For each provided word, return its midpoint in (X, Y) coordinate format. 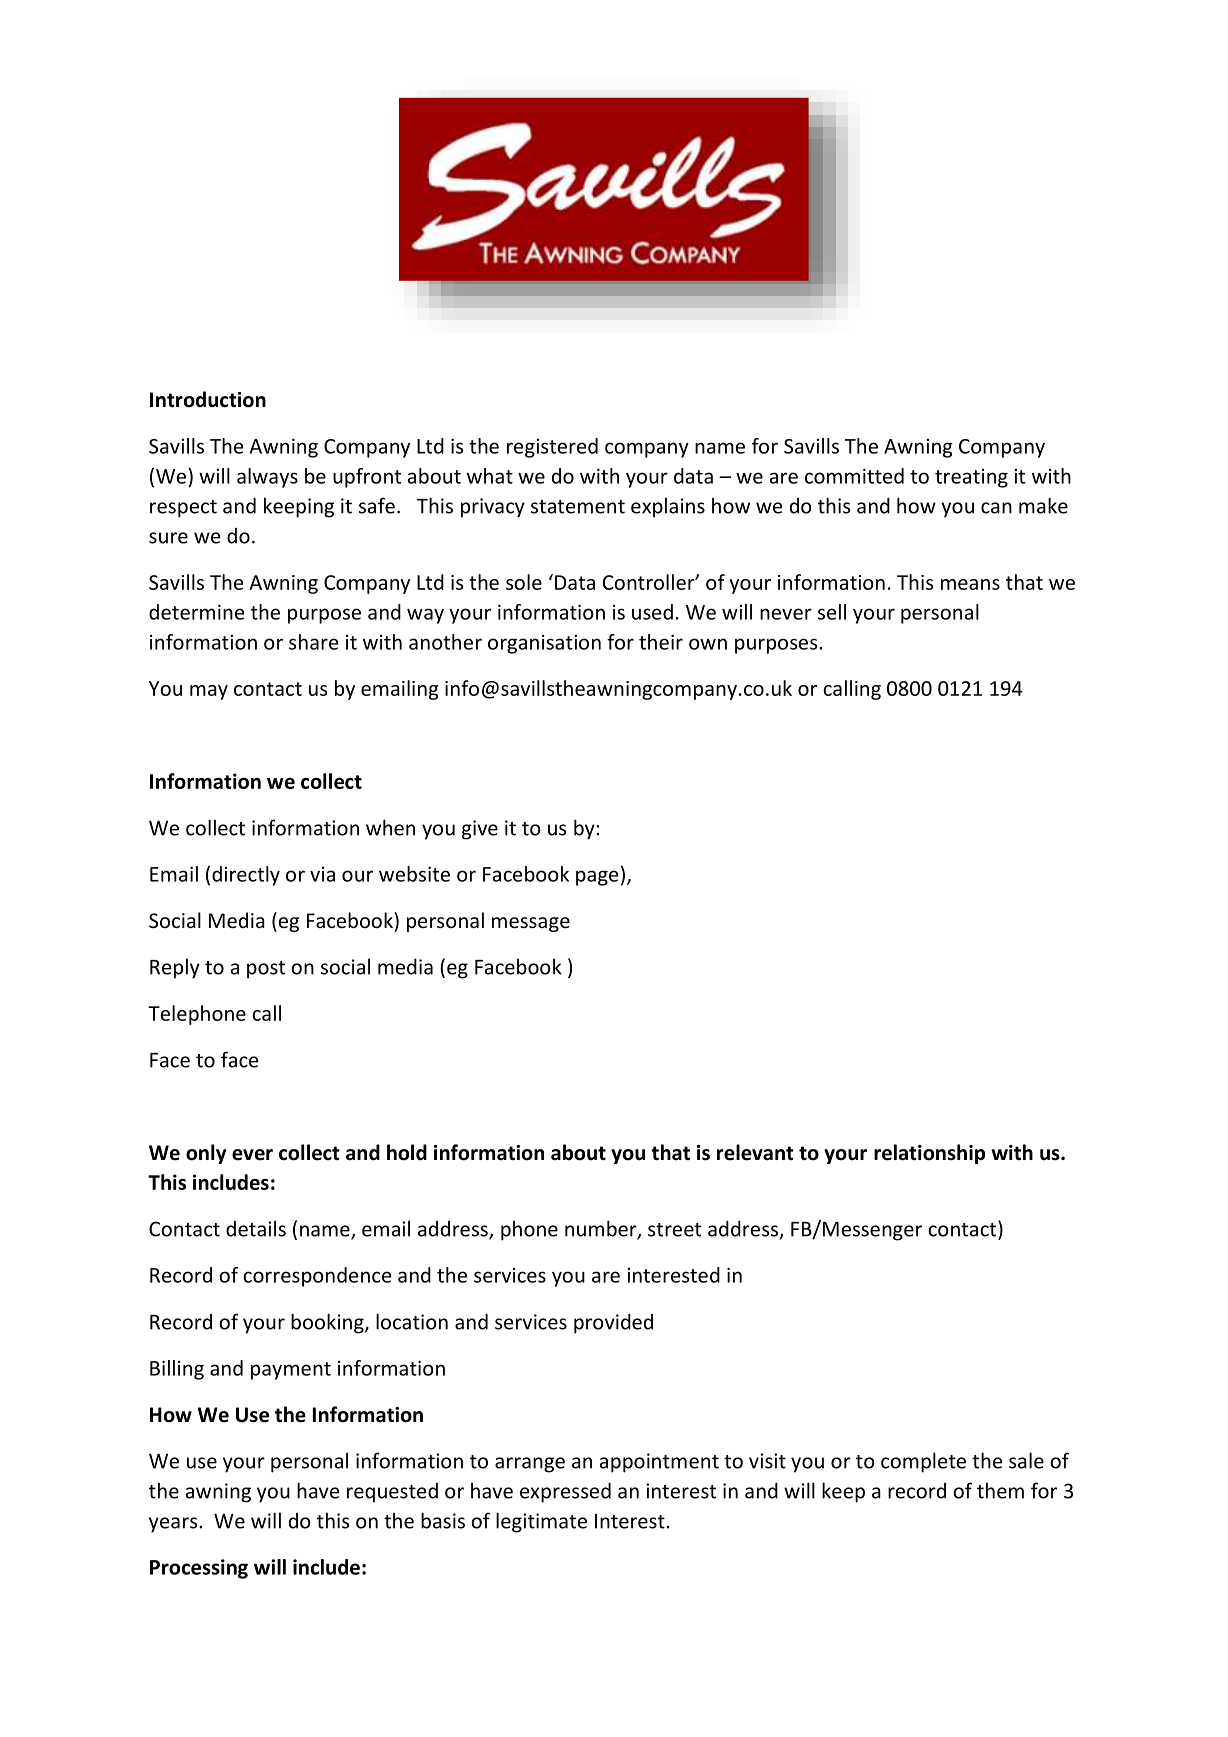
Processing (199, 1569)
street (674, 1230)
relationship (929, 1154)
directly (246, 876)
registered (552, 448)
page (597, 878)
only (206, 1154)
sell (832, 612)
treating (971, 478)
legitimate (541, 1522)
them (1000, 1490)
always (267, 478)
